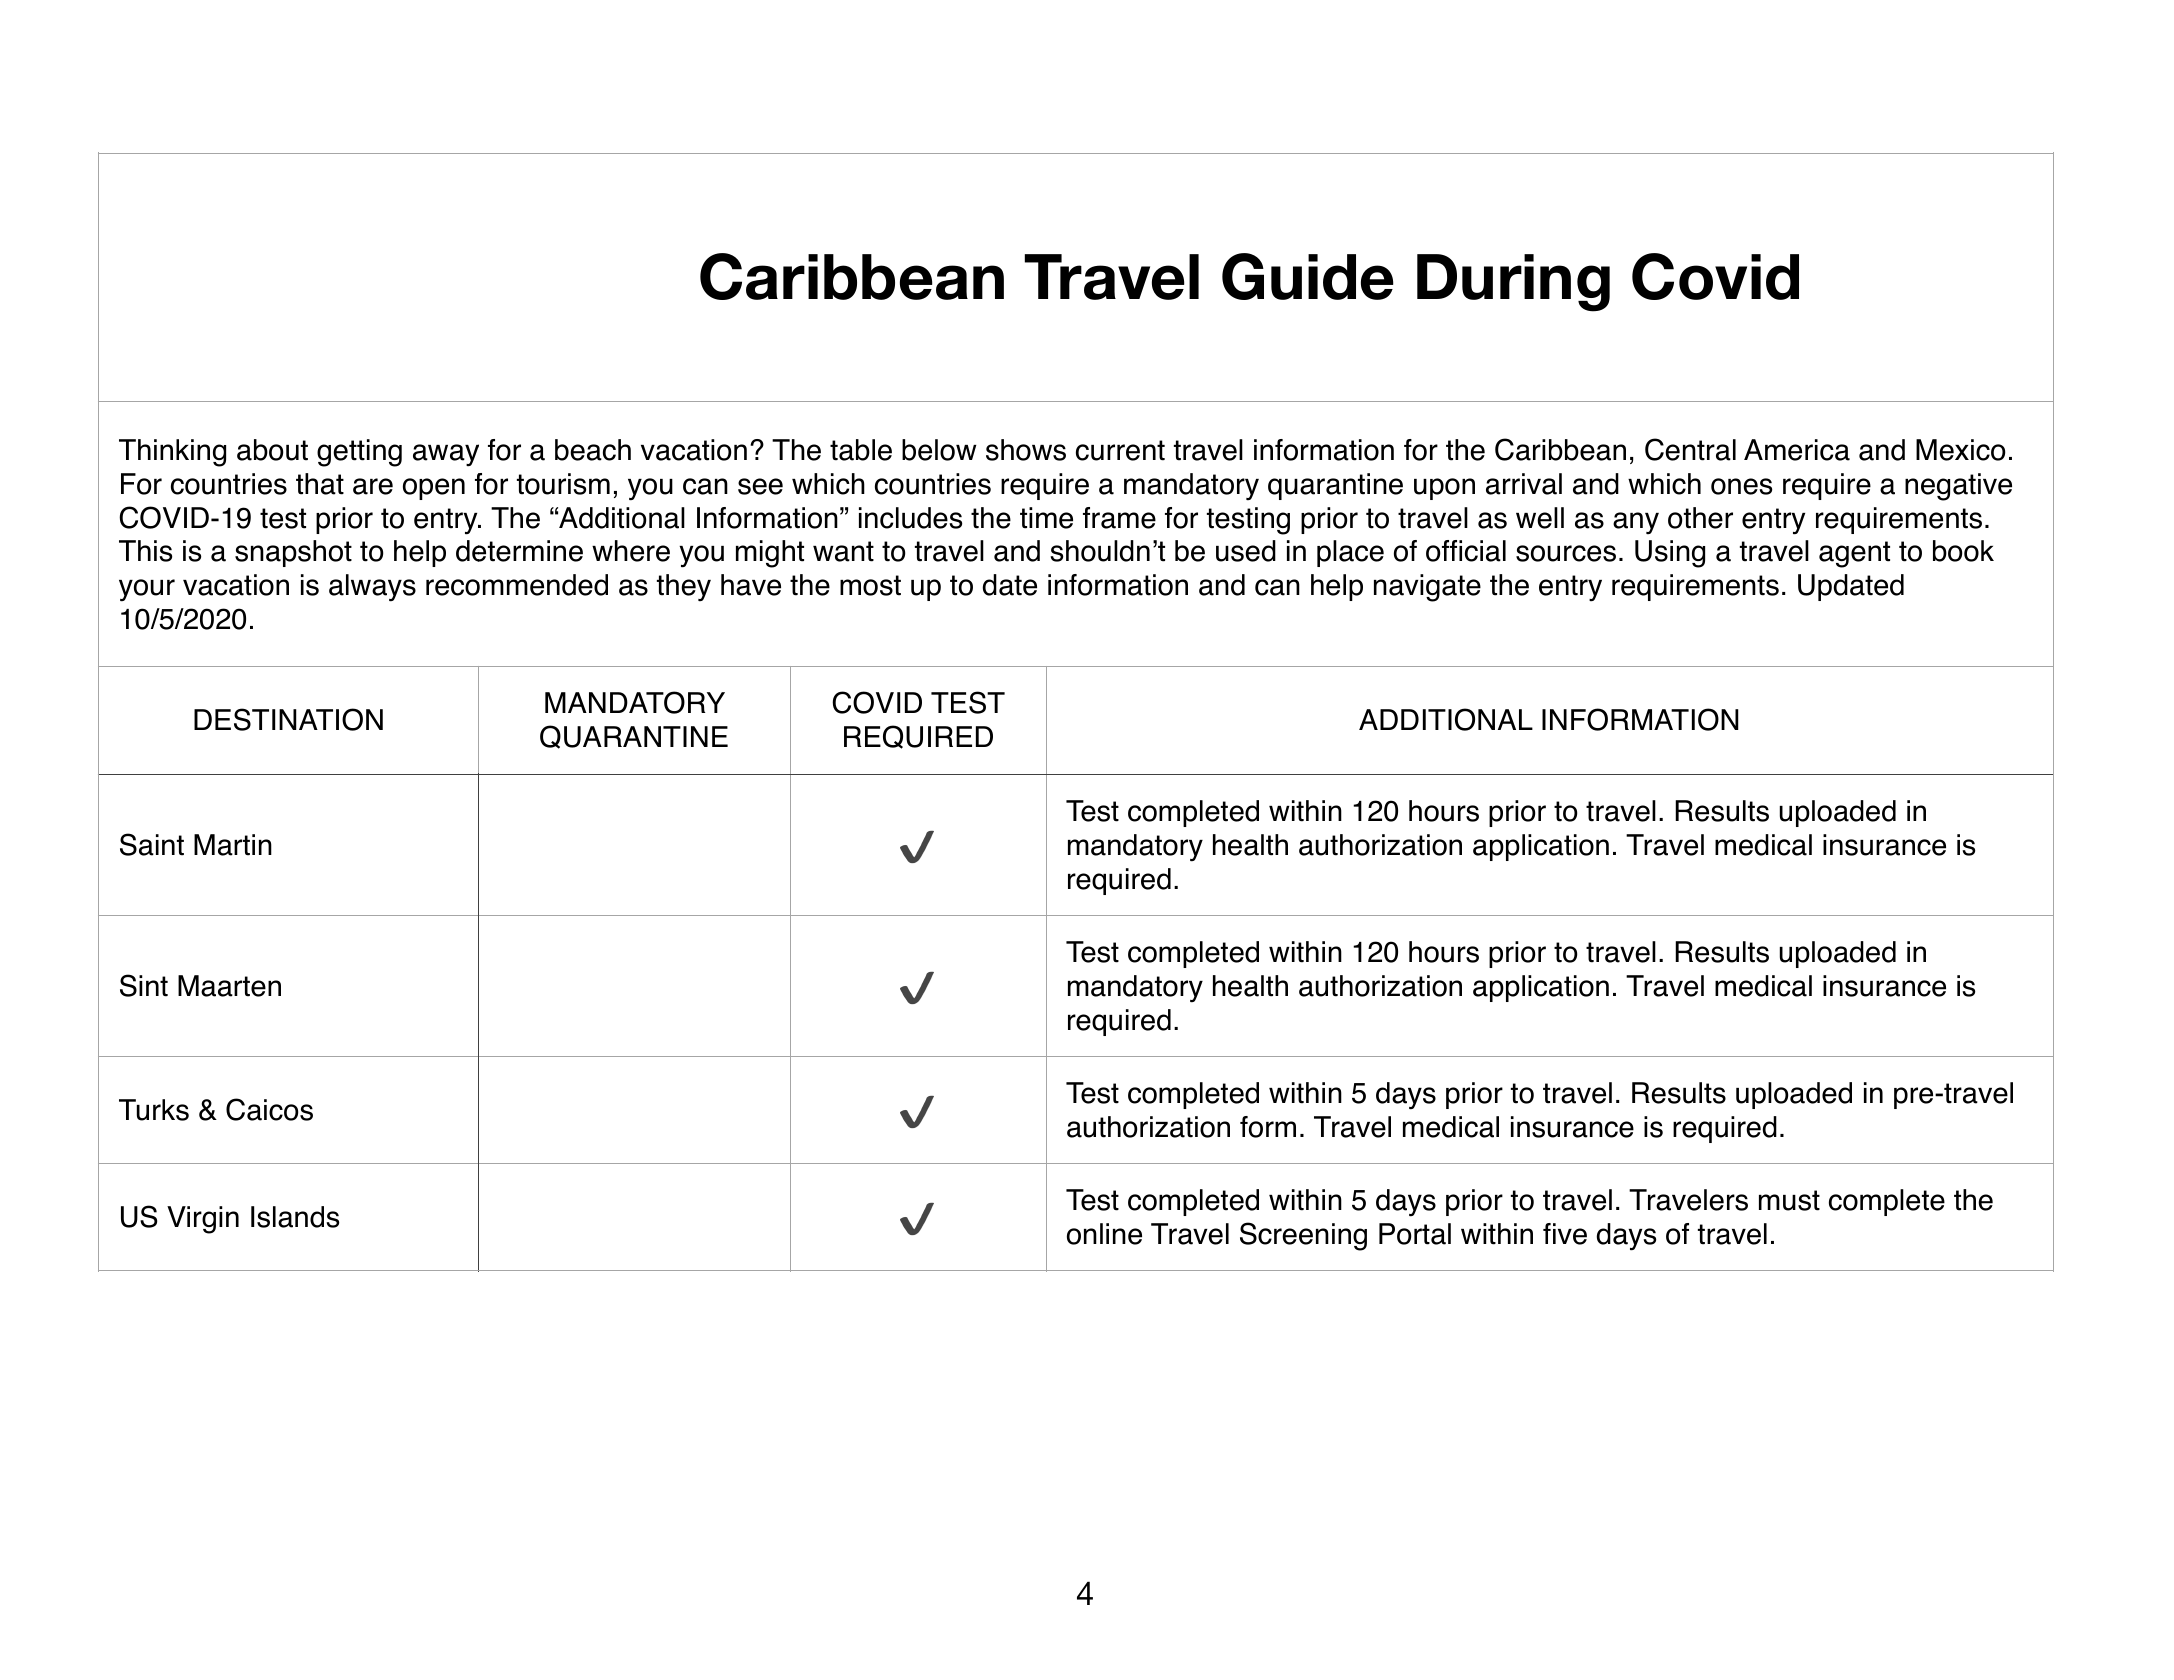 The height and width of the document is (1680, 2174). What do you see at coordinates (1789, 1200) in the document?
I see `must` at bounding box center [1789, 1200].
